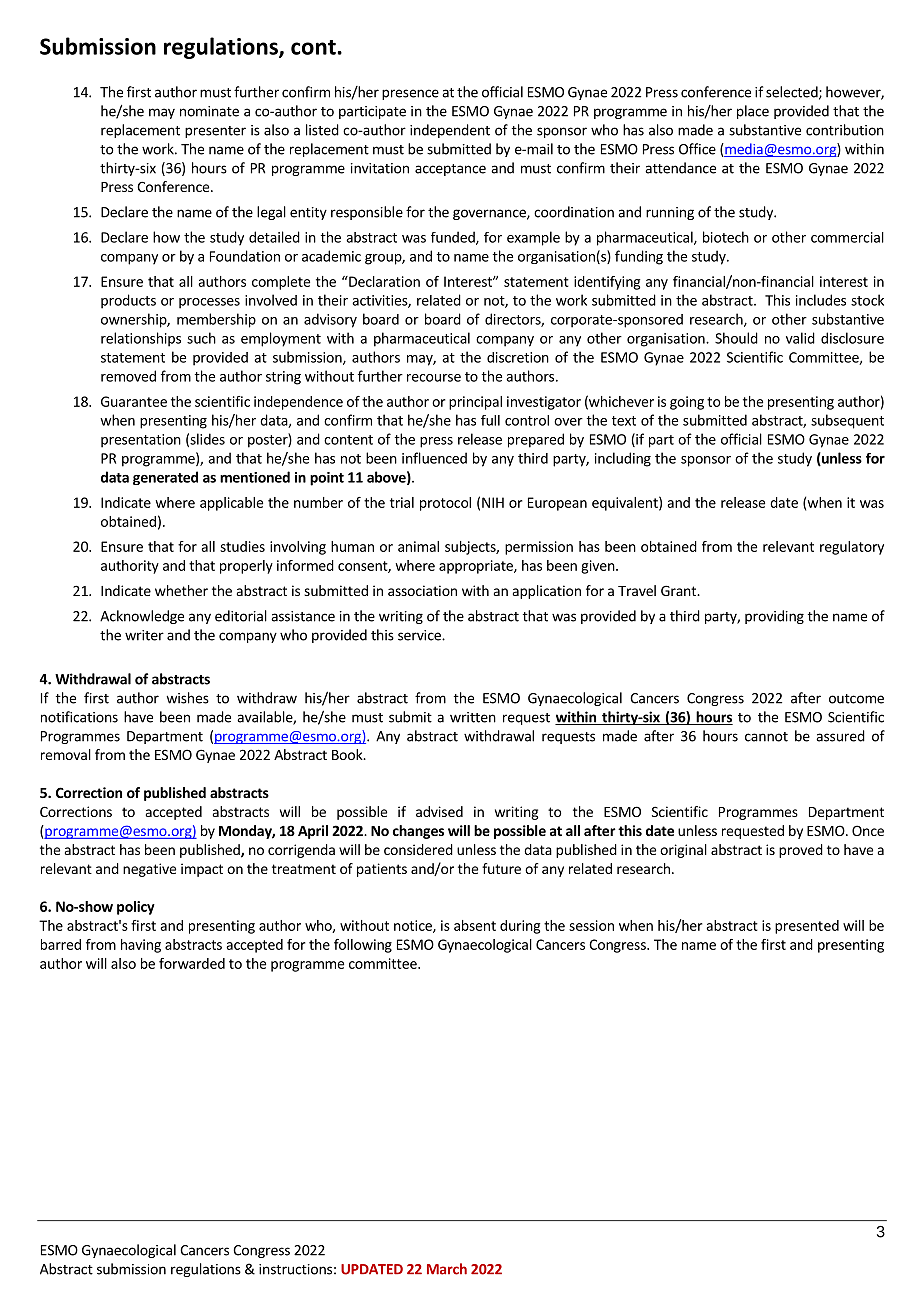 The width and height of the screenshot is (924, 1308). Describe the element at coordinates (66, 754) in the screenshot. I see `removal` at that location.
